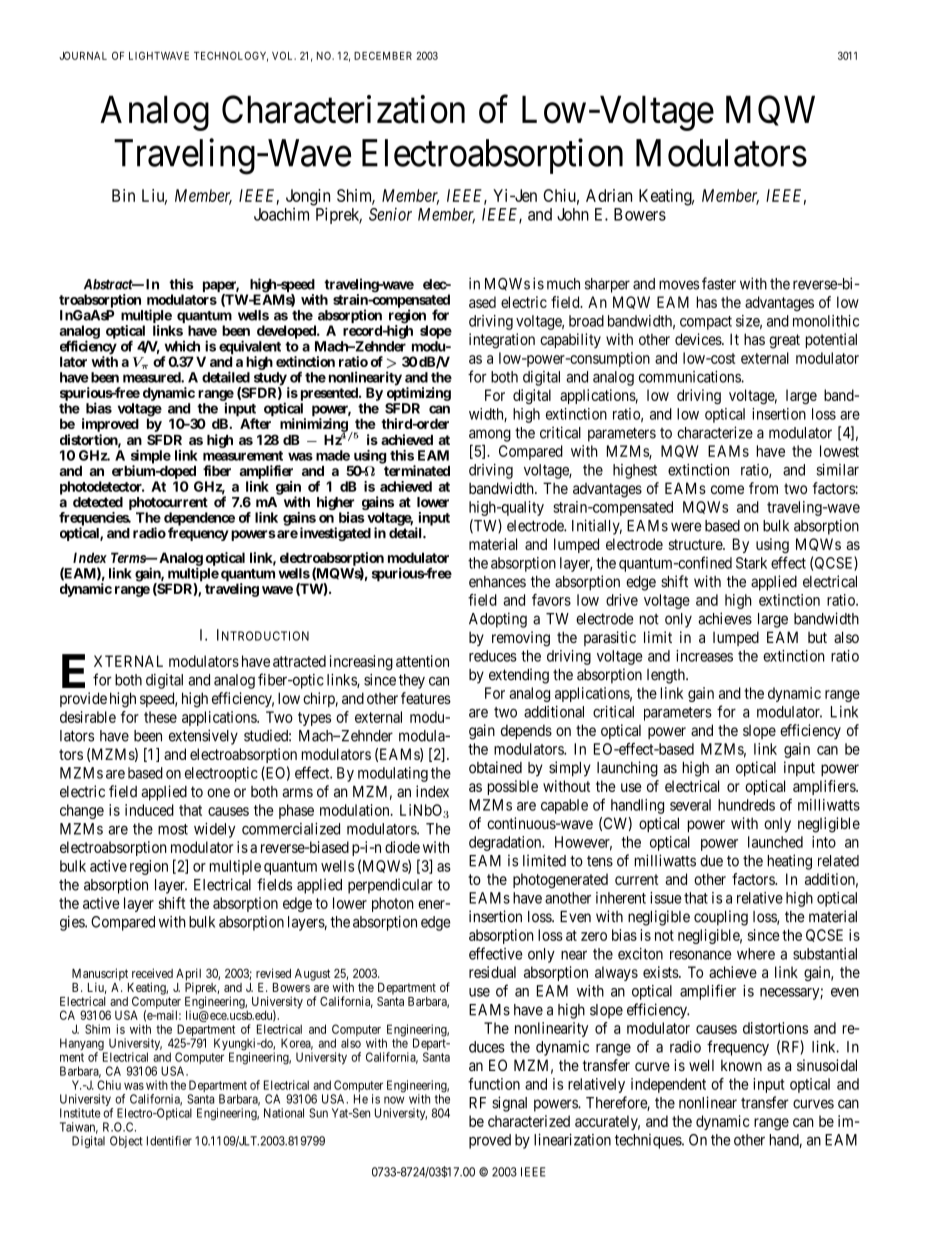 The height and width of the screenshot is (1233, 952). I want to click on Identifier, so click(169, 1141).
